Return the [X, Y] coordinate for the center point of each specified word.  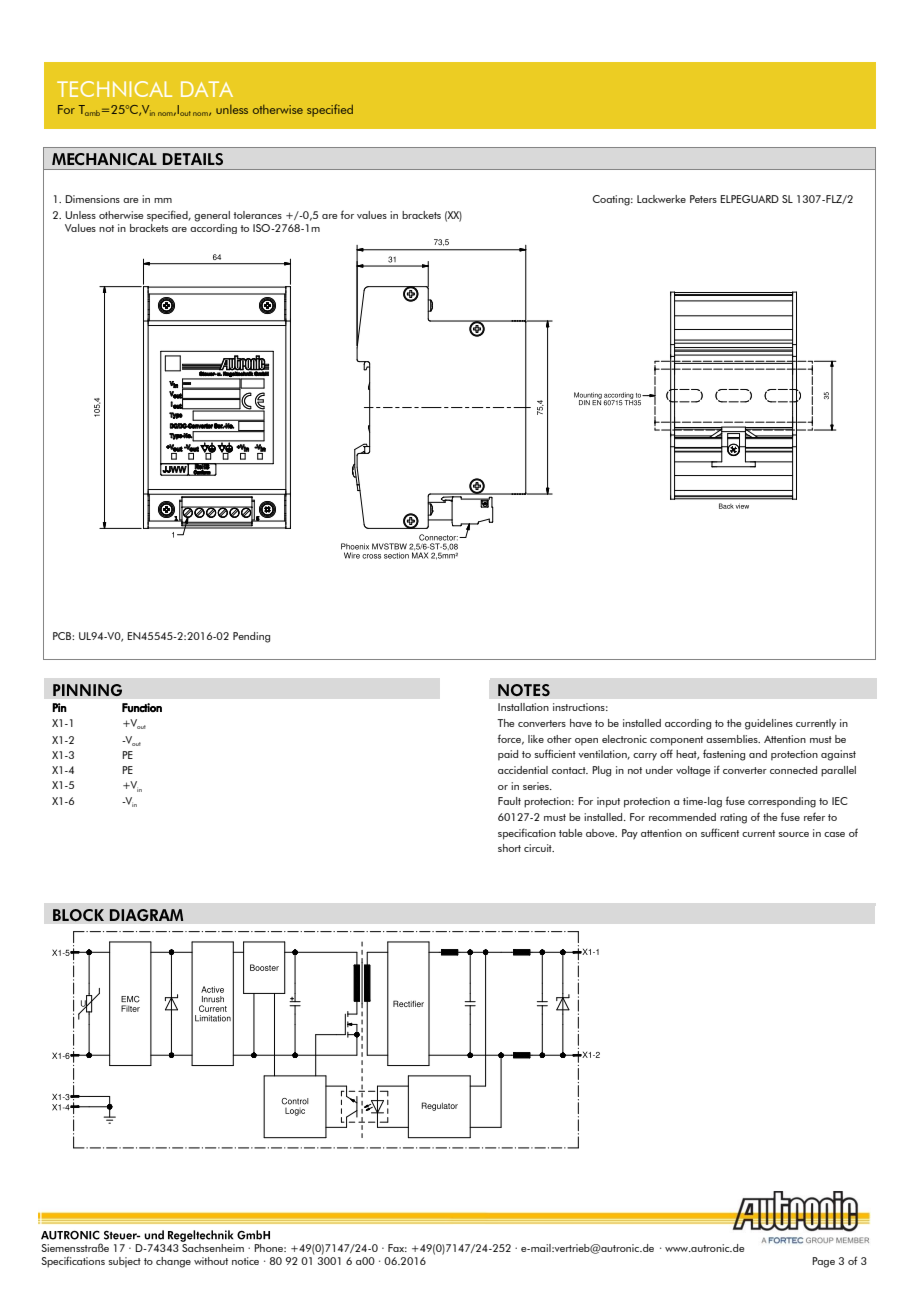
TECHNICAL [114, 89]
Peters [703, 199]
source [793, 834]
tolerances [257, 215]
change [173, 1262]
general [212, 216]
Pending [251, 637]
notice [245, 1261]
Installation [523, 707]
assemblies [733, 739]
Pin [59, 707]
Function [142, 707]
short [509, 848]
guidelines [769, 724]
